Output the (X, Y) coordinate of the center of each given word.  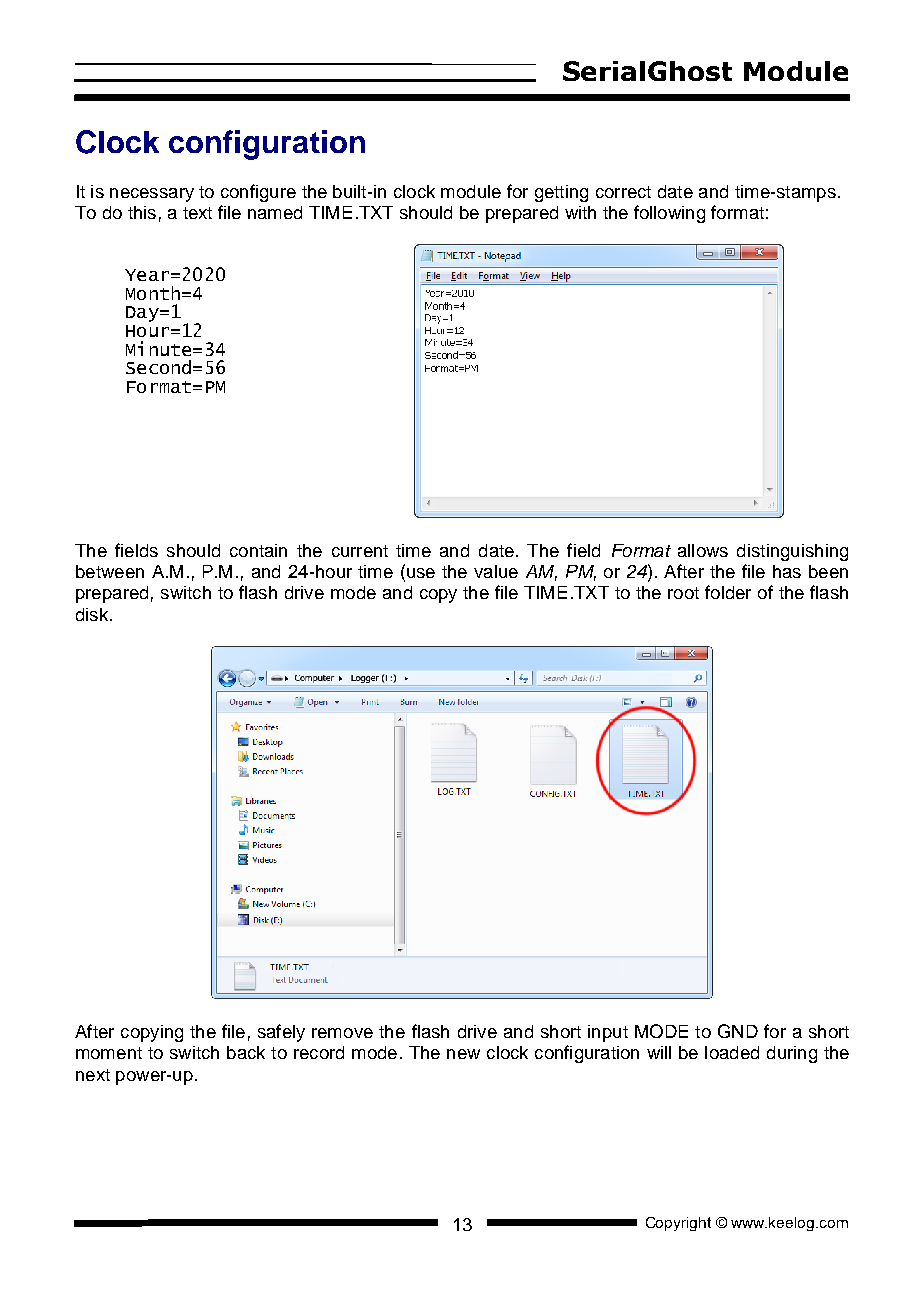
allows (703, 550)
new (463, 1054)
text (197, 213)
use (421, 573)
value (496, 571)
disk (93, 614)
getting (561, 193)
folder (728, 592)
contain (258, 550)
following (669, 214)
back (246, 1052)
